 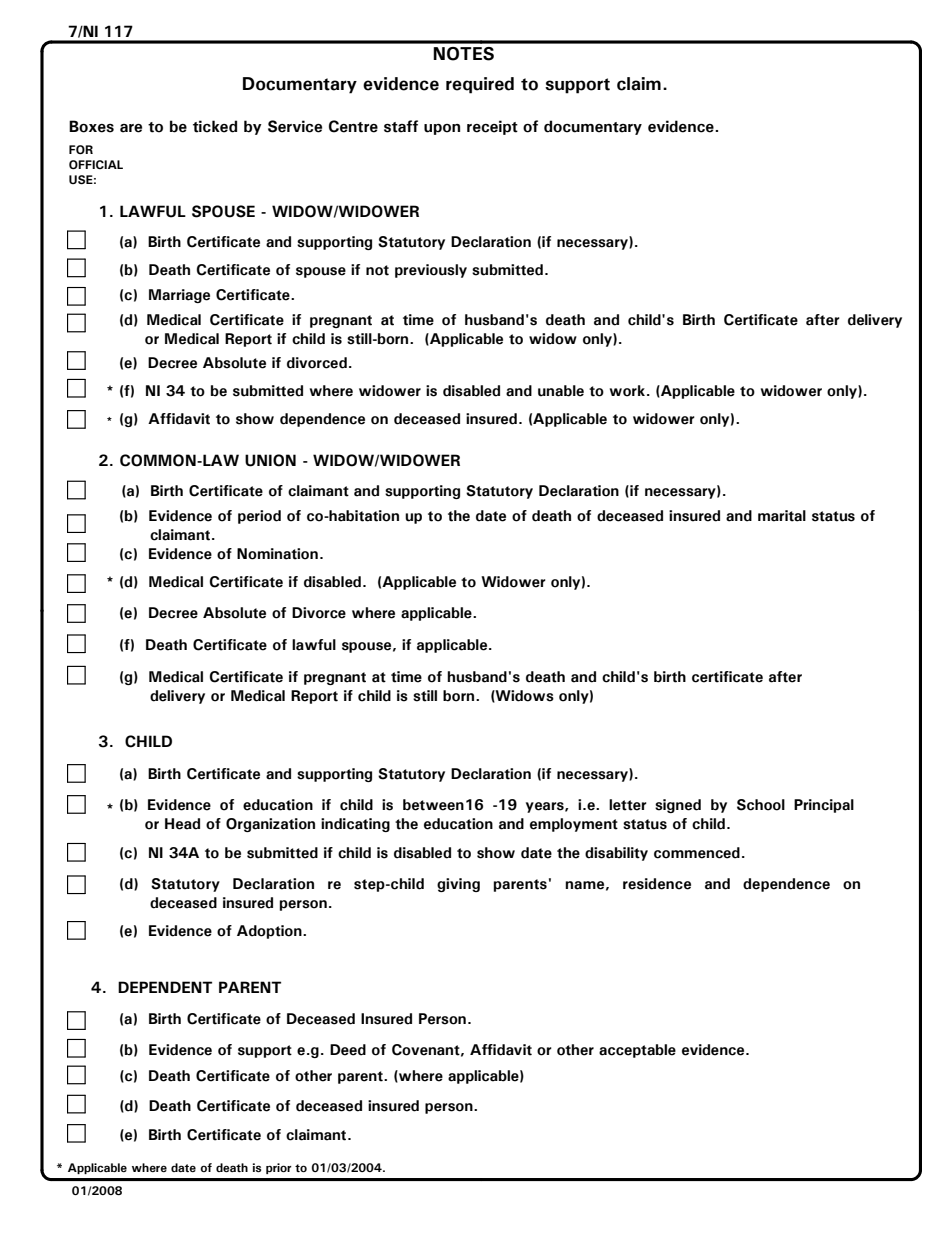 I want to click on upon, so click(x=442, y=129).
